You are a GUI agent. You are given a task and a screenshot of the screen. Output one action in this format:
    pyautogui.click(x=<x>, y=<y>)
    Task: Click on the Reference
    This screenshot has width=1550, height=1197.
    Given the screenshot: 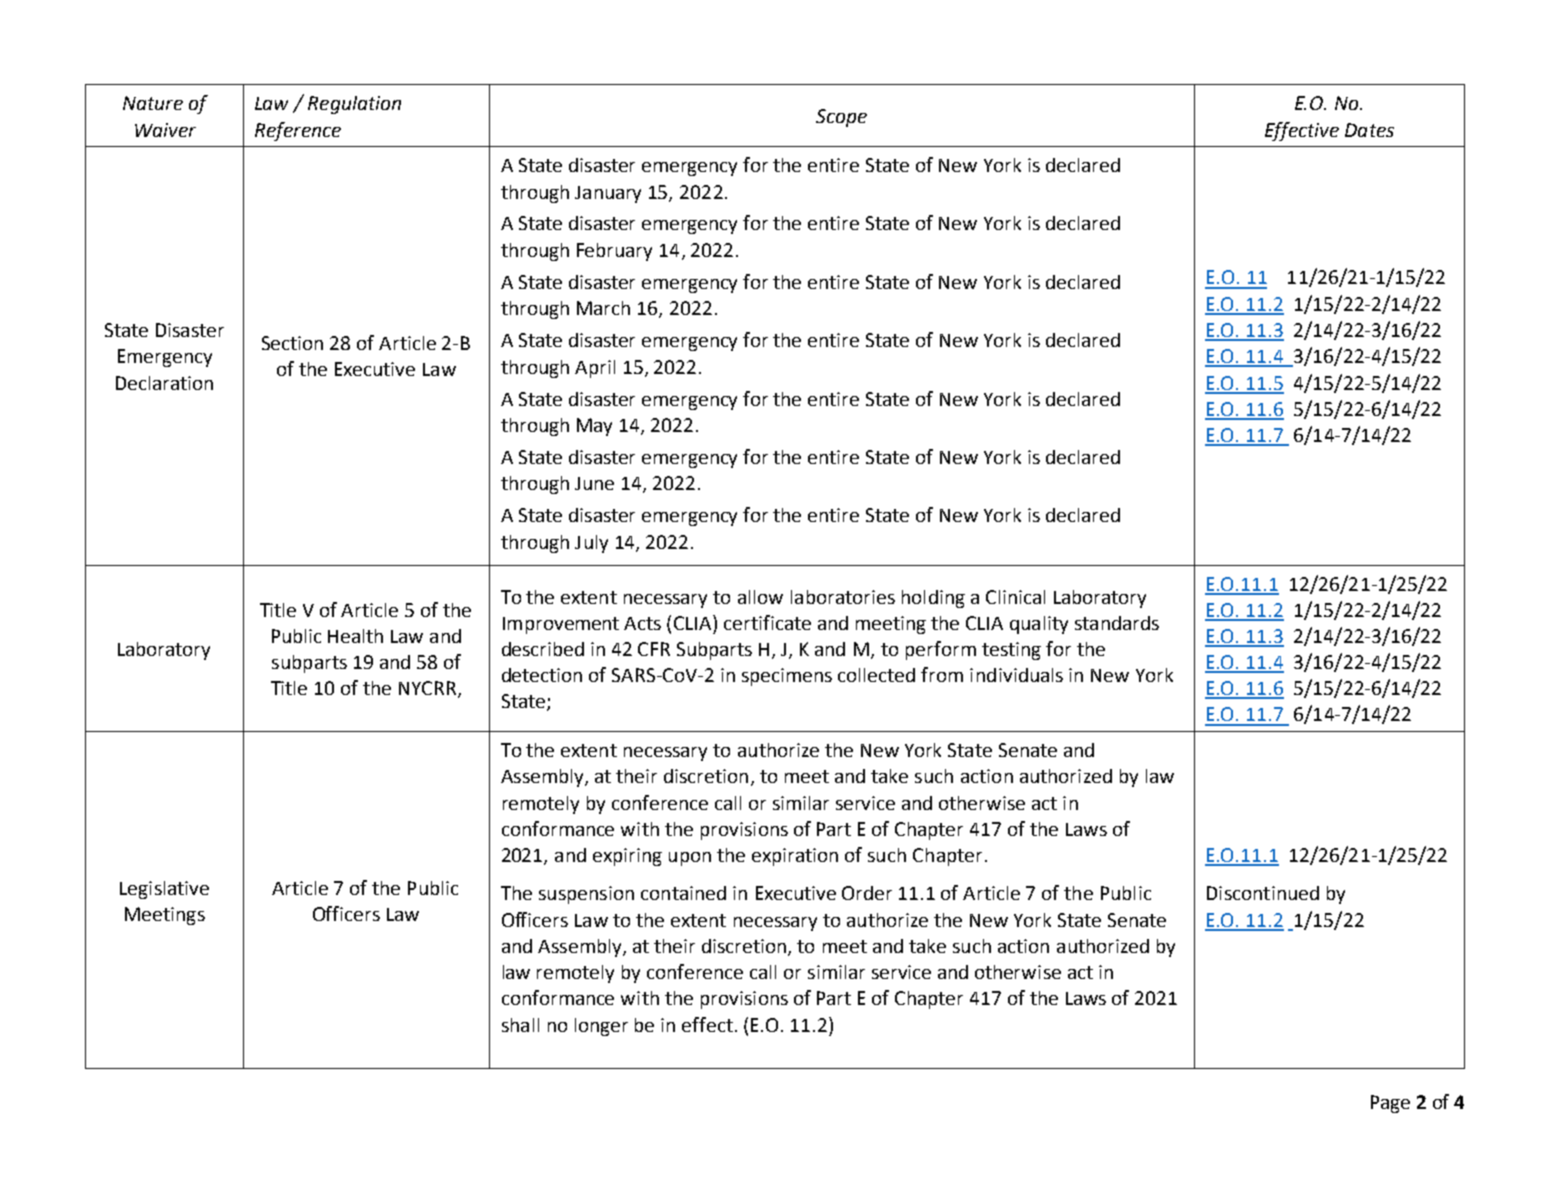 What is the action you would take?
    pyautogui.click(x=298, y=131)
